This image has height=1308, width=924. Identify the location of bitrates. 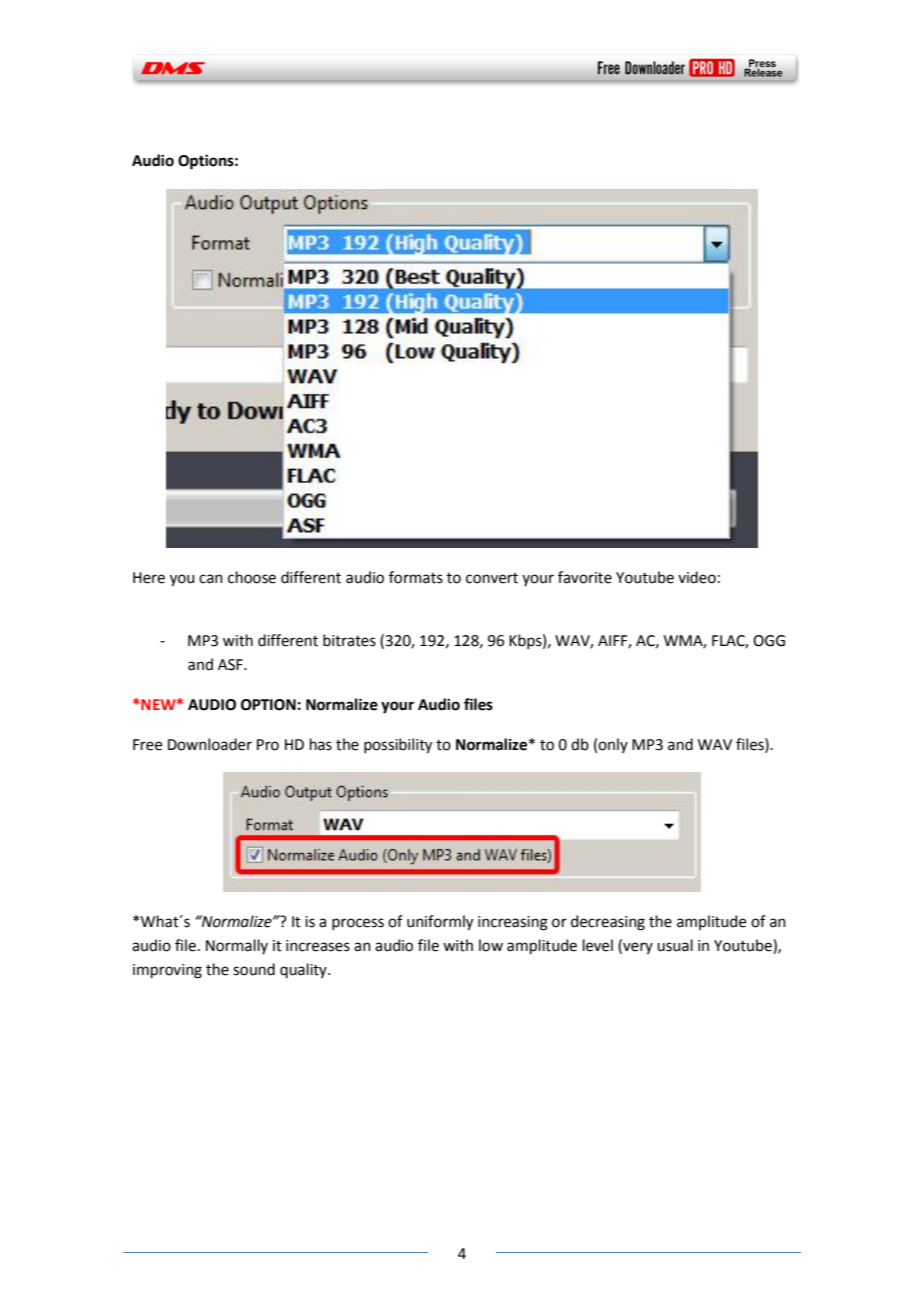
(349, 640).
